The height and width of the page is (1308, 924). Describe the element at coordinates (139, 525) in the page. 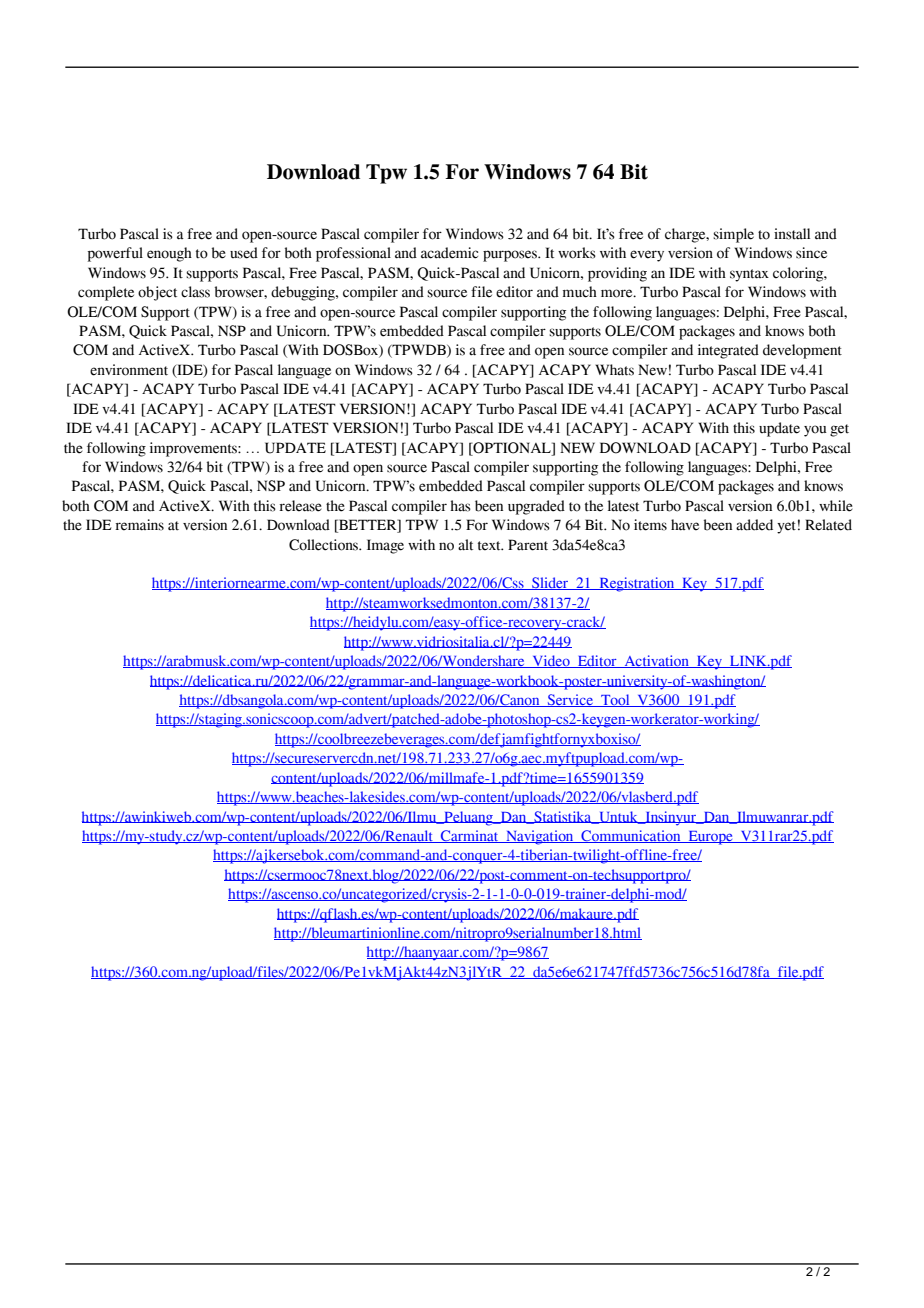

I see `remains` at that location.
